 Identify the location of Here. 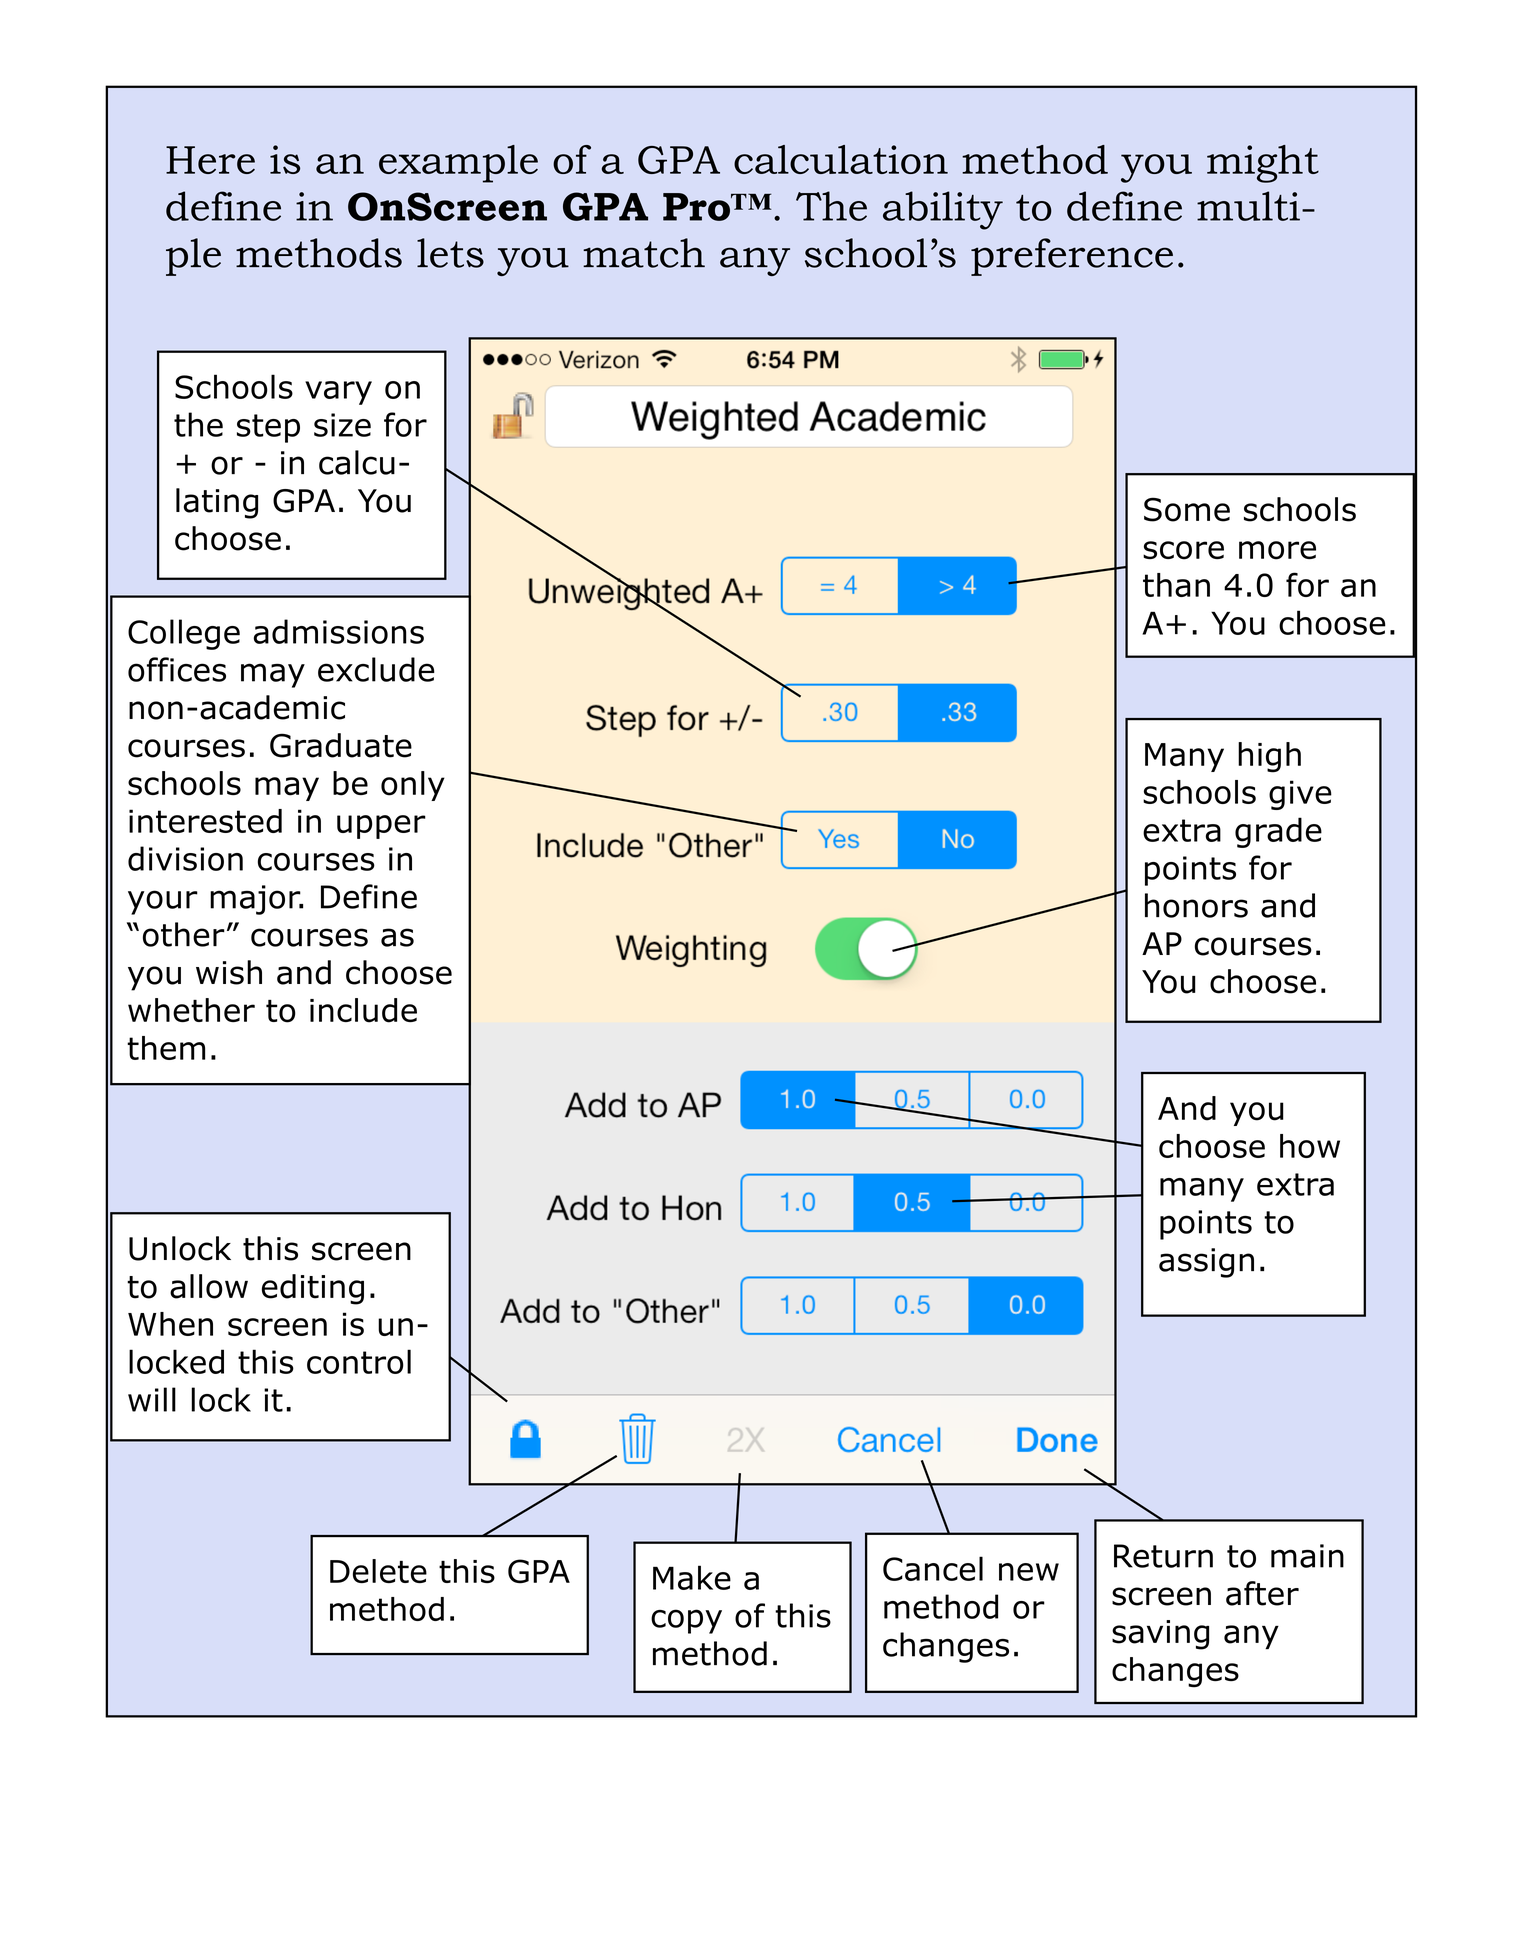
(210, 160).
